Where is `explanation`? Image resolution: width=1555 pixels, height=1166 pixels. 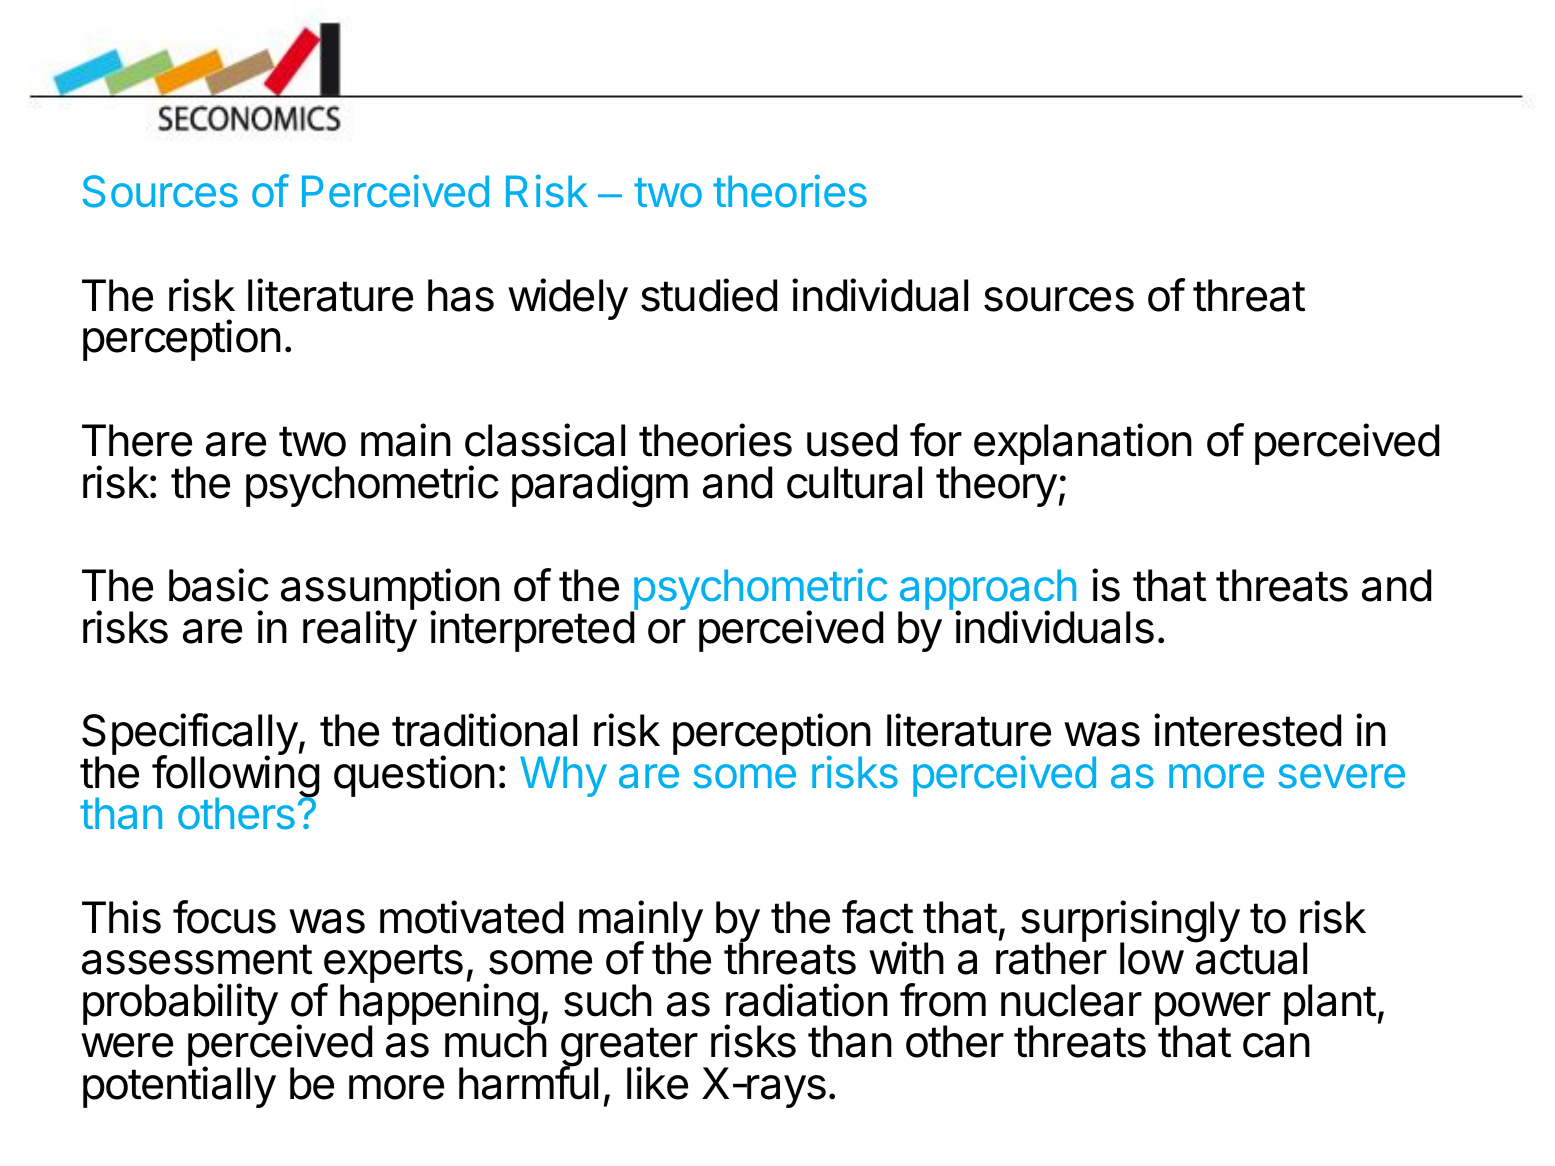
explanation is located at coordinates (1083, 444).
